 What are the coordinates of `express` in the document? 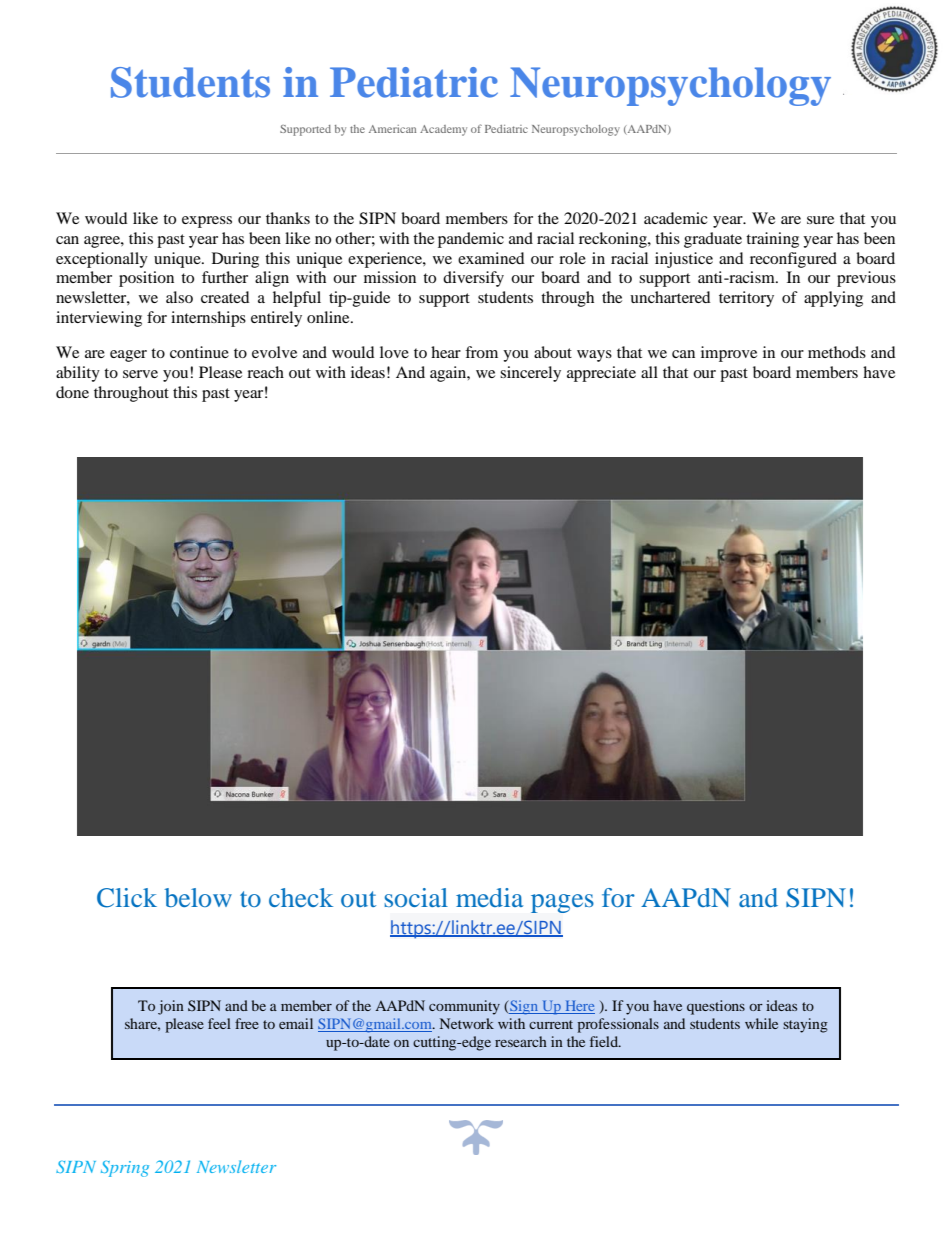 It's located at (207, 222).
